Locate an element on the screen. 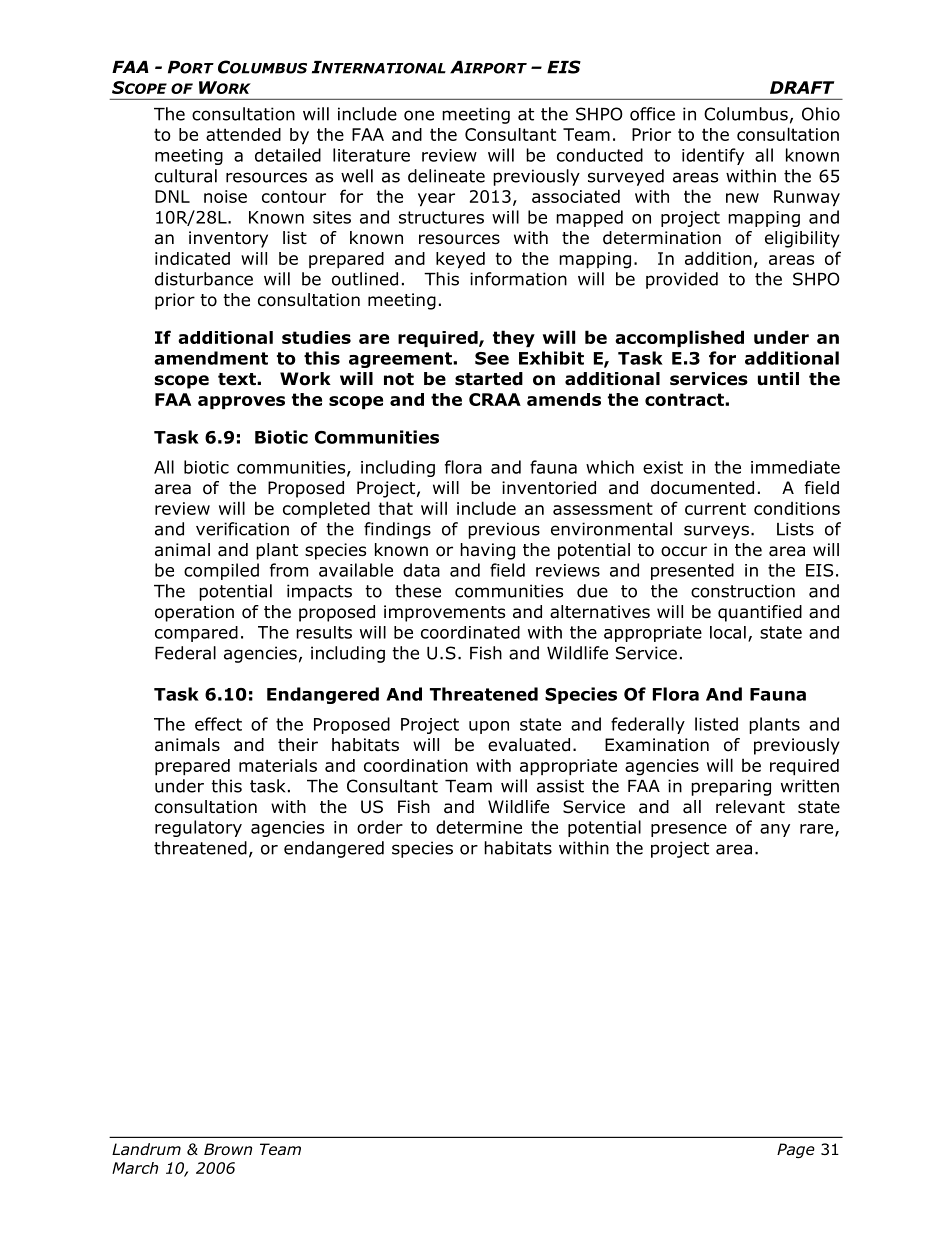 This screenshot has width=952, height=1233. Brown is located at coordinates (228, 1149).
